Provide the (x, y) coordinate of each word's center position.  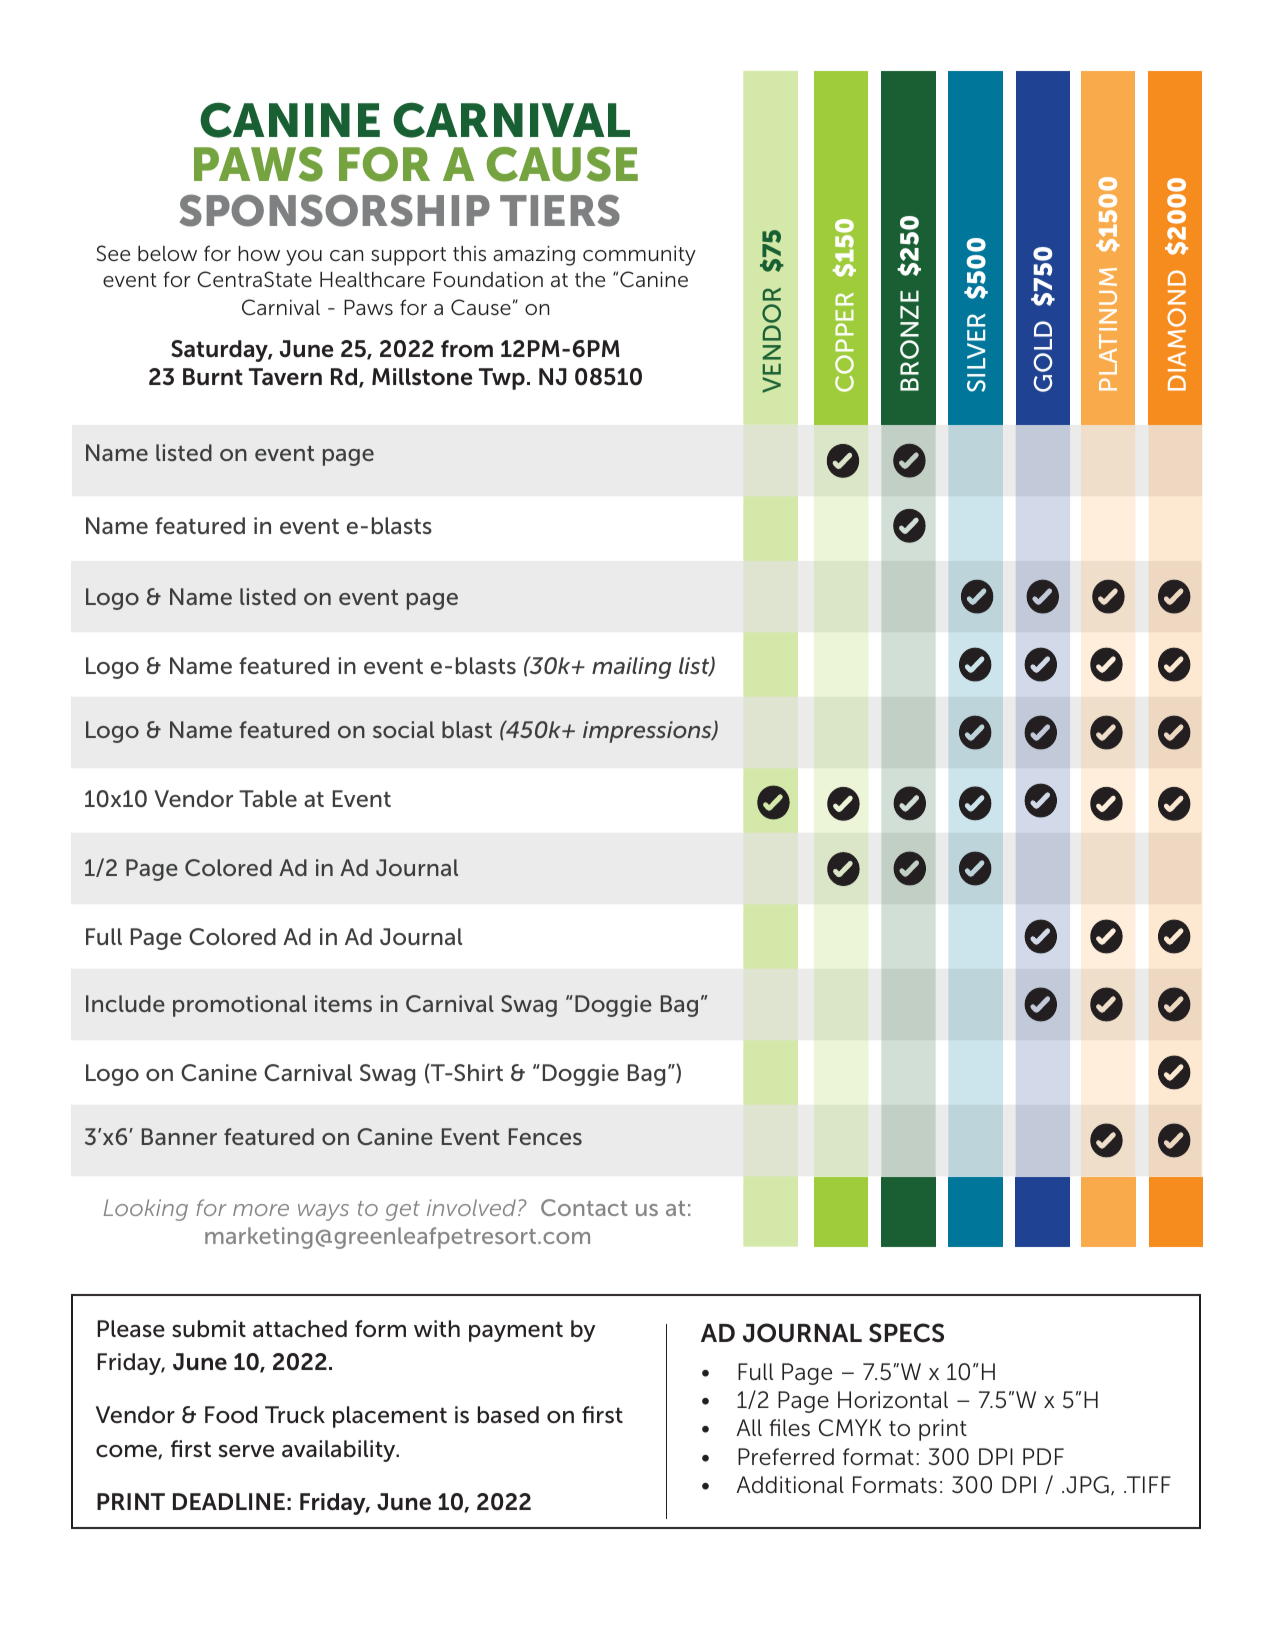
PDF (1043, 1456)
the (590, 279)
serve (246, 1451)
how (259, 253)
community (639, 256)
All (749, 1427)
